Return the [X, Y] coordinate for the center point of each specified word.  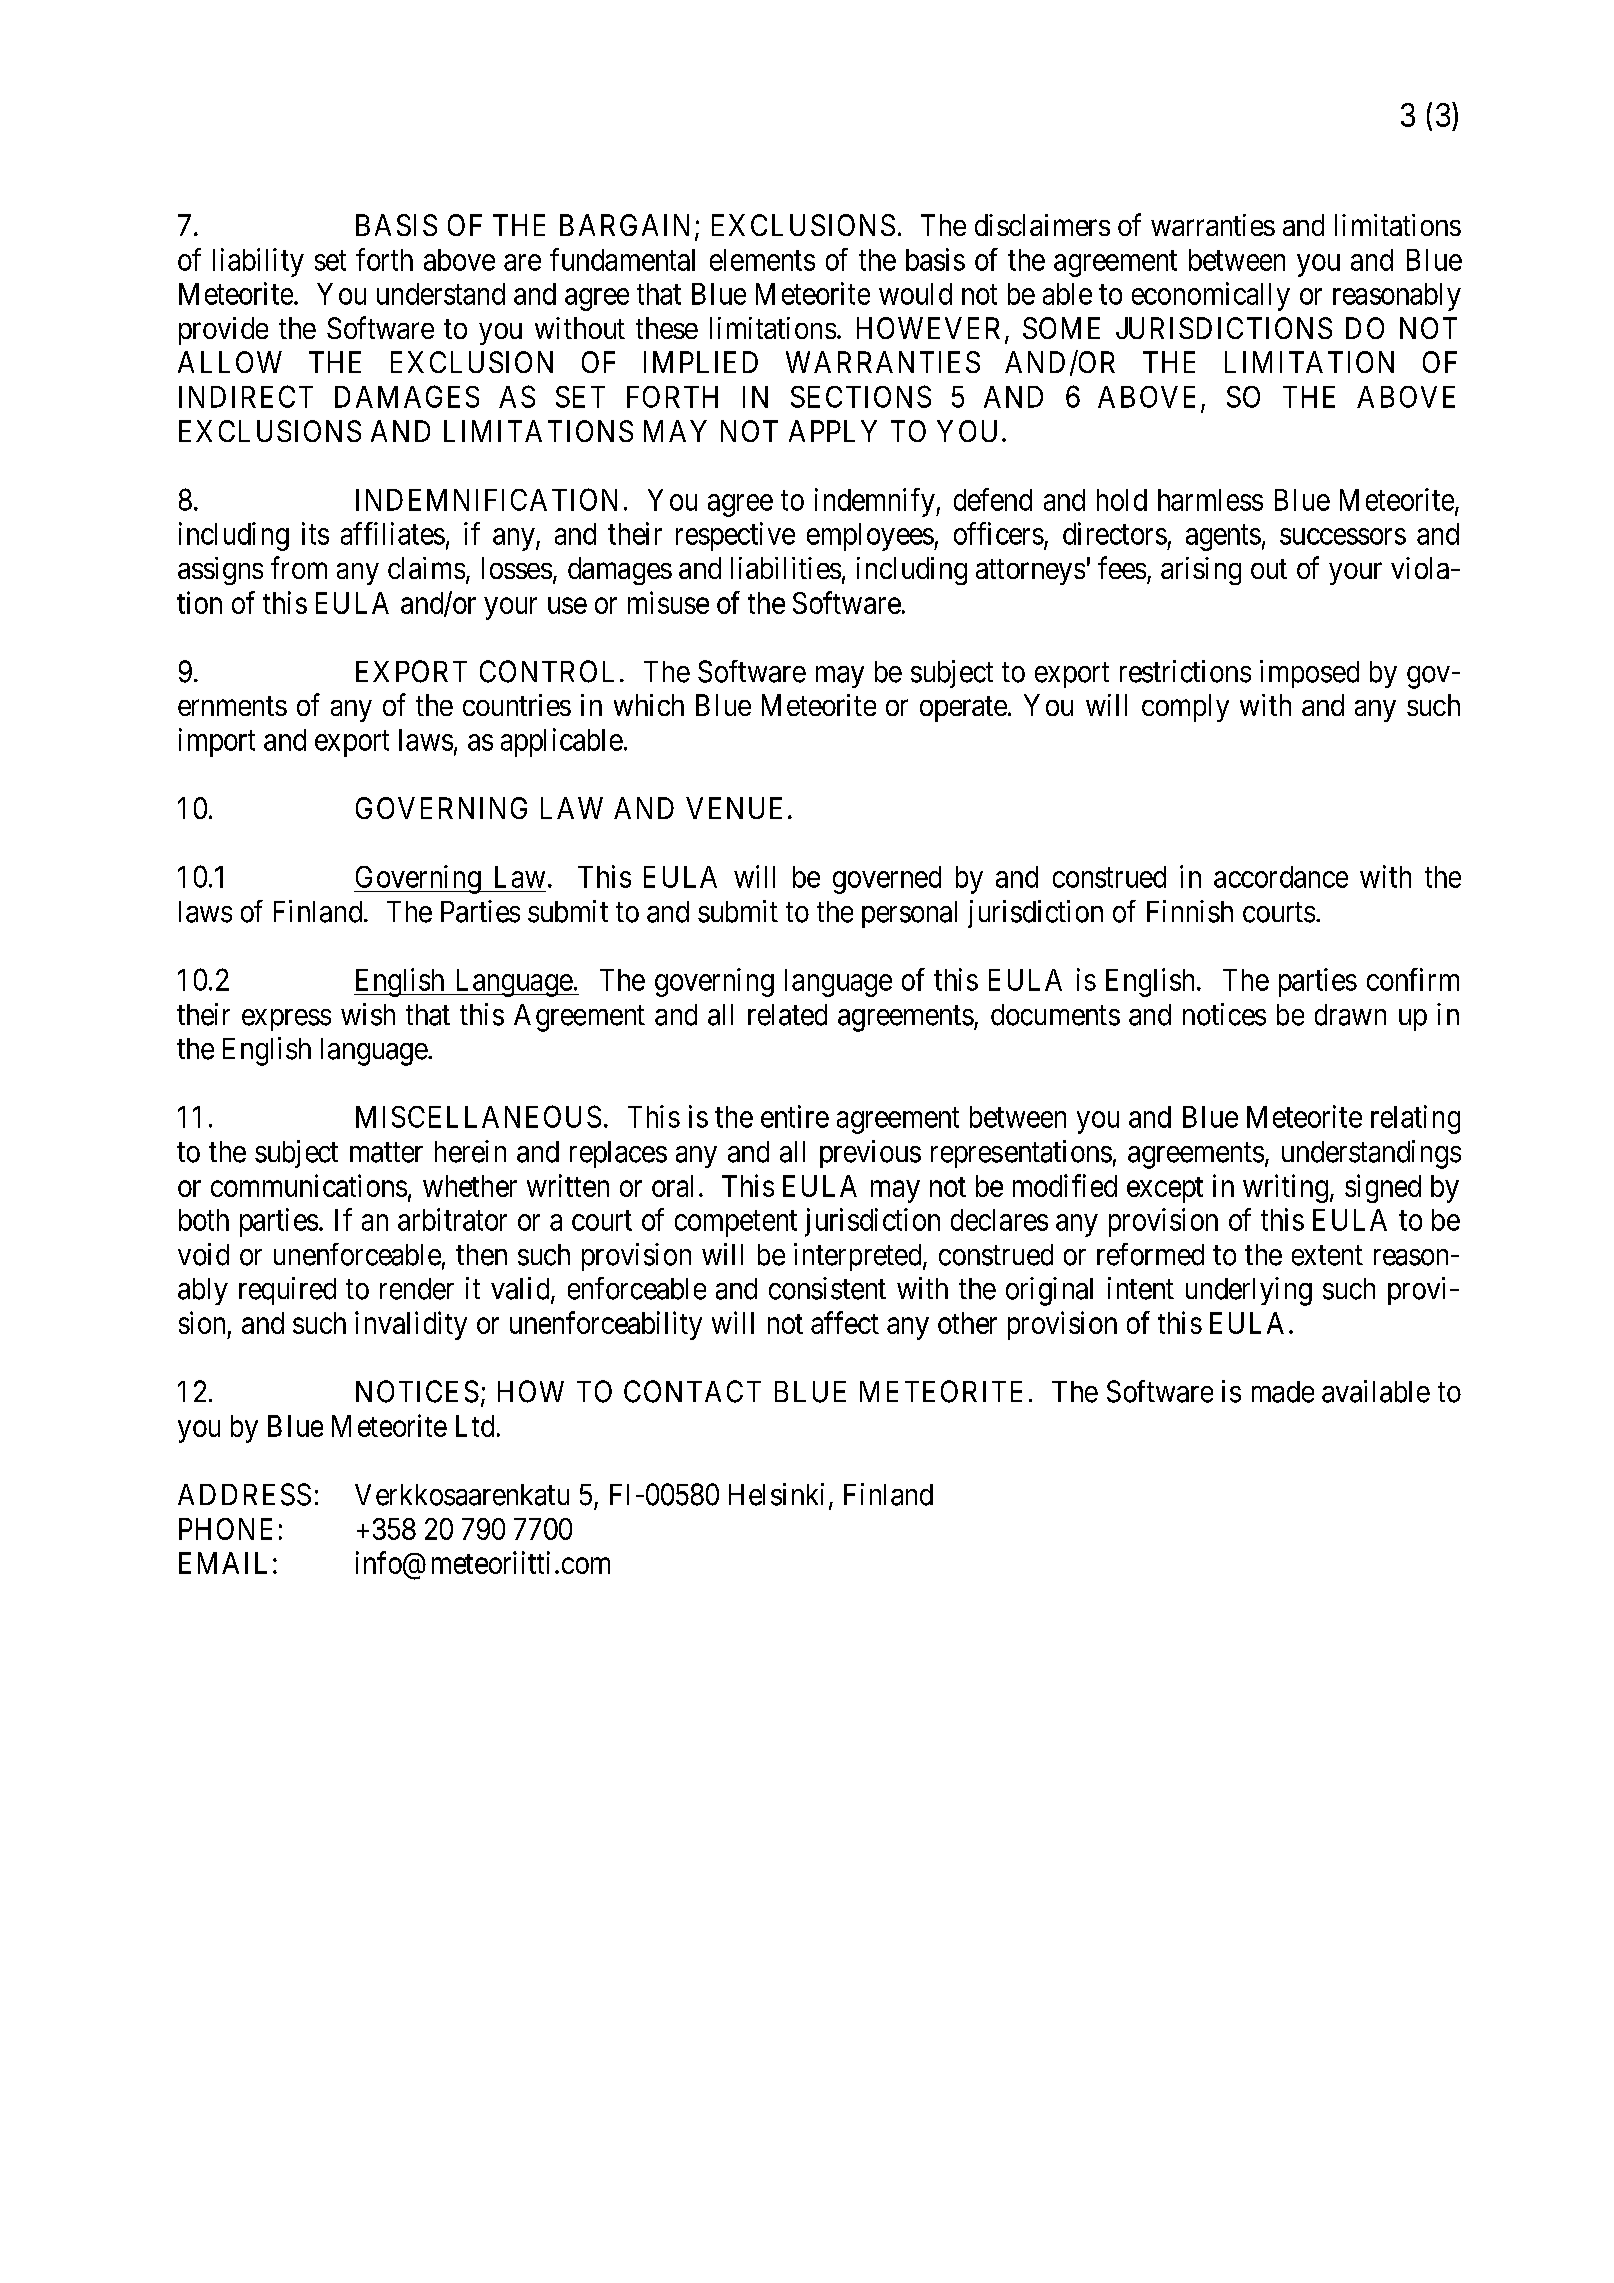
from [299, 567]
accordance [1281, 877]
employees [870, 537]
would [915, 294]
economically [1211, 296]
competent [736, 1224]
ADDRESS [244, 1494]
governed [887, 880]
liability [258, 262]
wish [368, 1014]
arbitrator [452, 1219]
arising [1201, 571]
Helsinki [776, 1494]
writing [1287, 1188]
